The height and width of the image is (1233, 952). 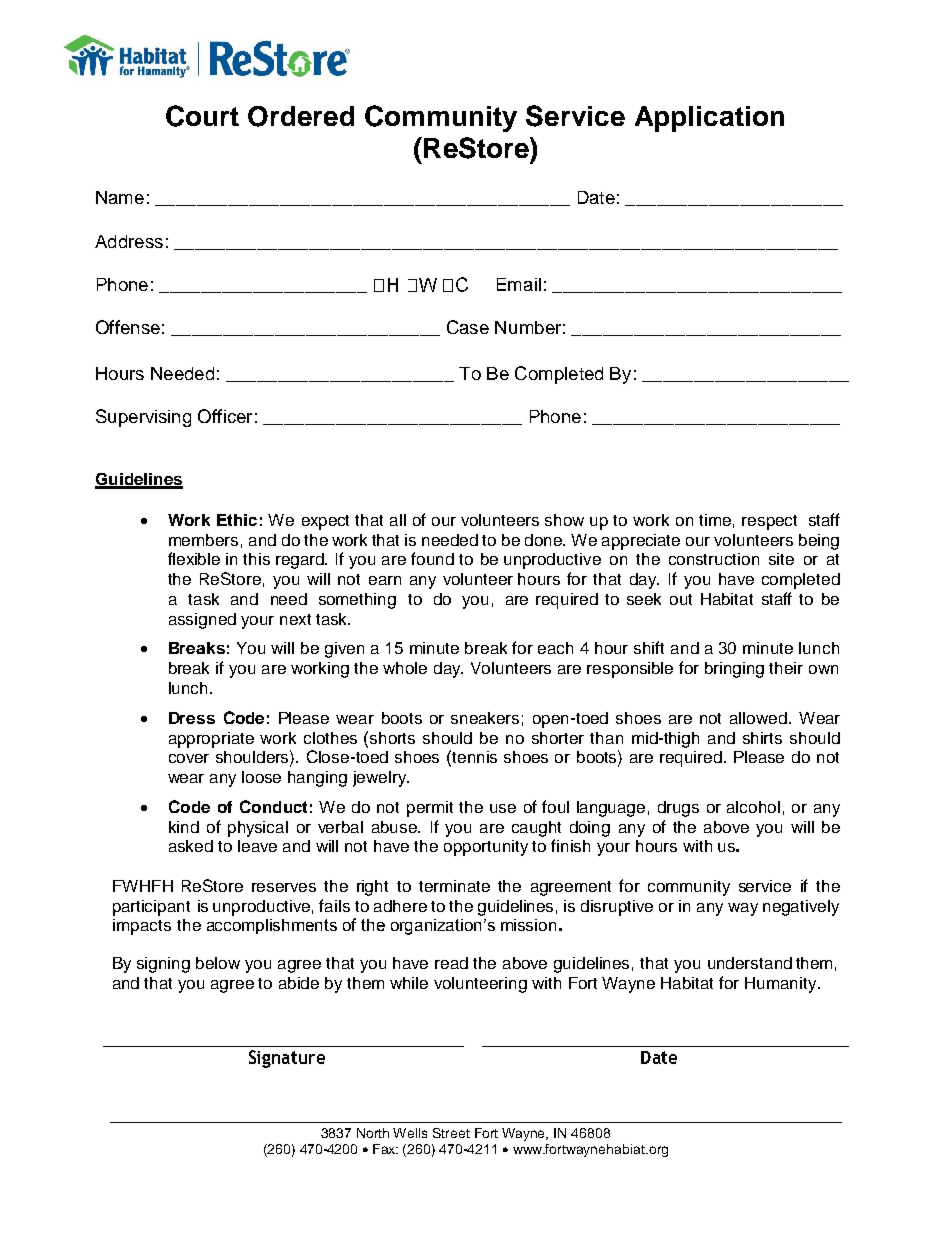 I want to click on assigned, so click(x=202, y=621).
